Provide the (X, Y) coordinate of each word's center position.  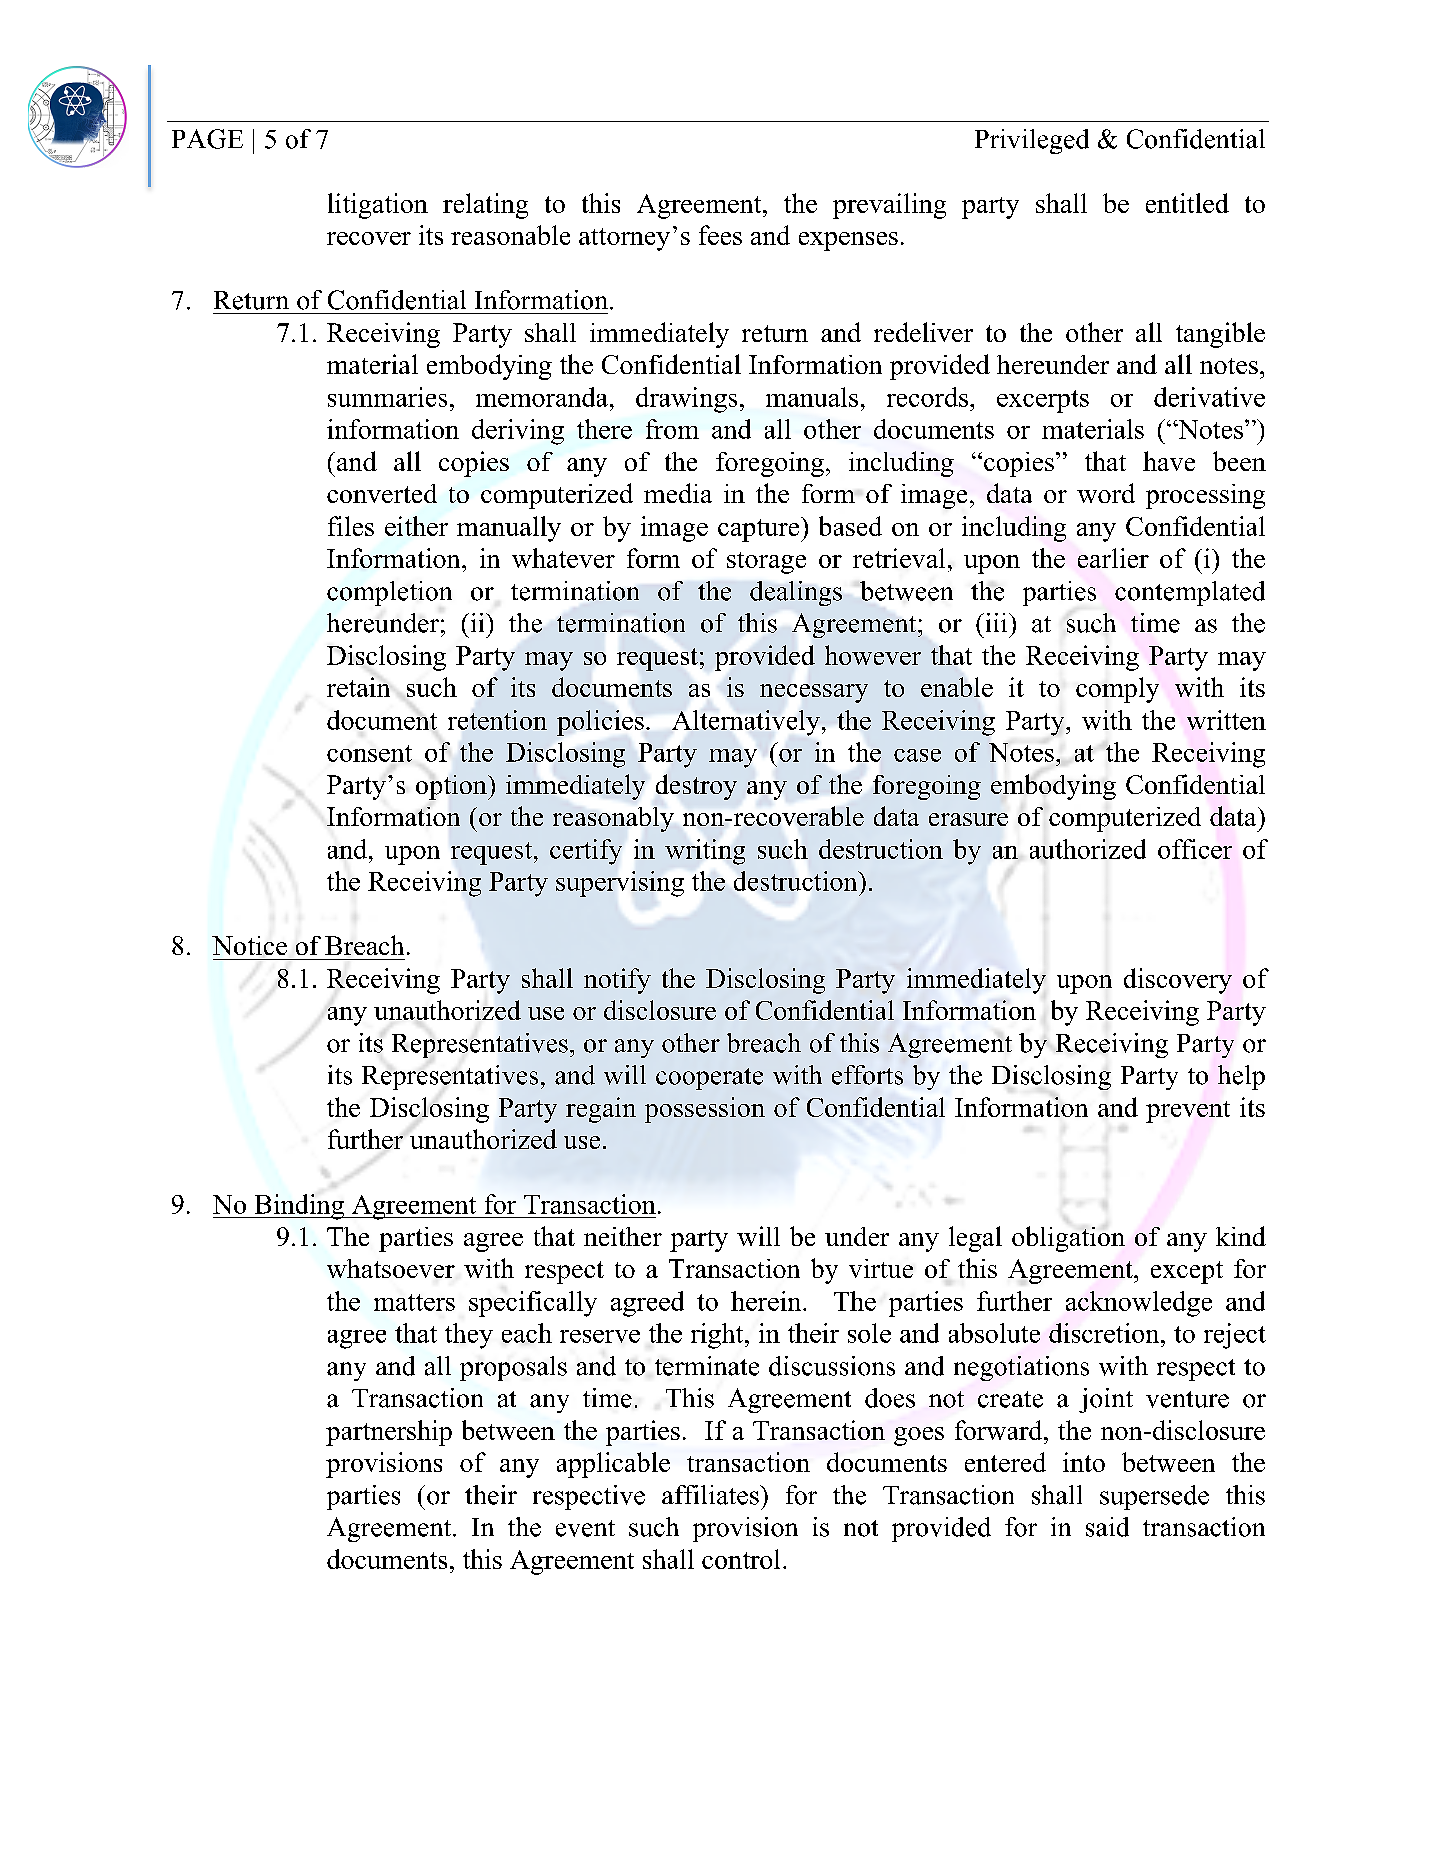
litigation (378, 206)
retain (358, 687)
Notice (249, 945)
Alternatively (746, 723)
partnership (389, 1433)
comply (1117, 690)
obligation (1068, 1239)
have (1169, 461)
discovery (1178, 981)
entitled (1187, 203)
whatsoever (391, 1268)
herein (767, 1301)
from (672, 429)
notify (617, 981)
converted (382, 493)
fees (720, 235)
